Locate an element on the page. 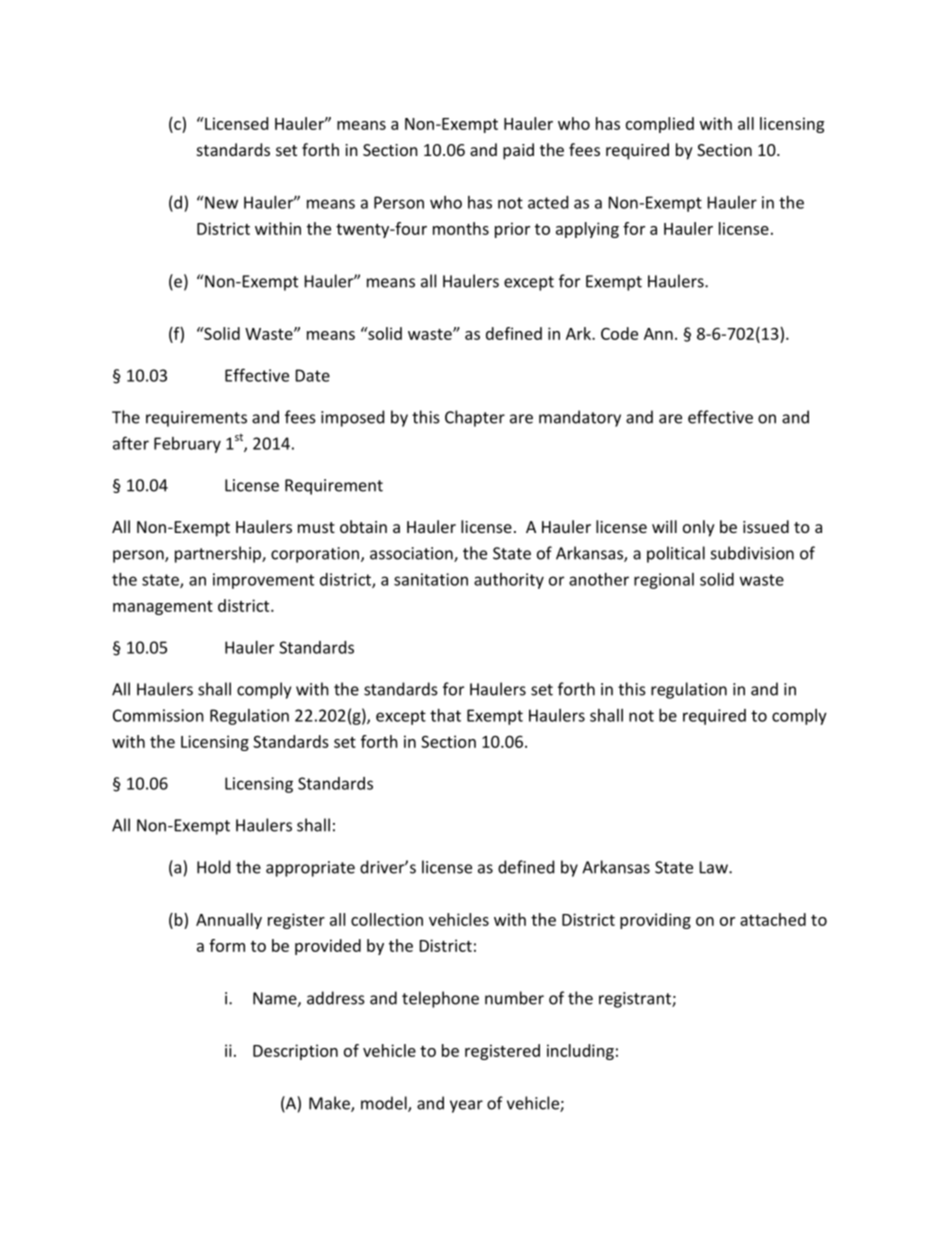  Description is located at coordinates (295, 1052).
